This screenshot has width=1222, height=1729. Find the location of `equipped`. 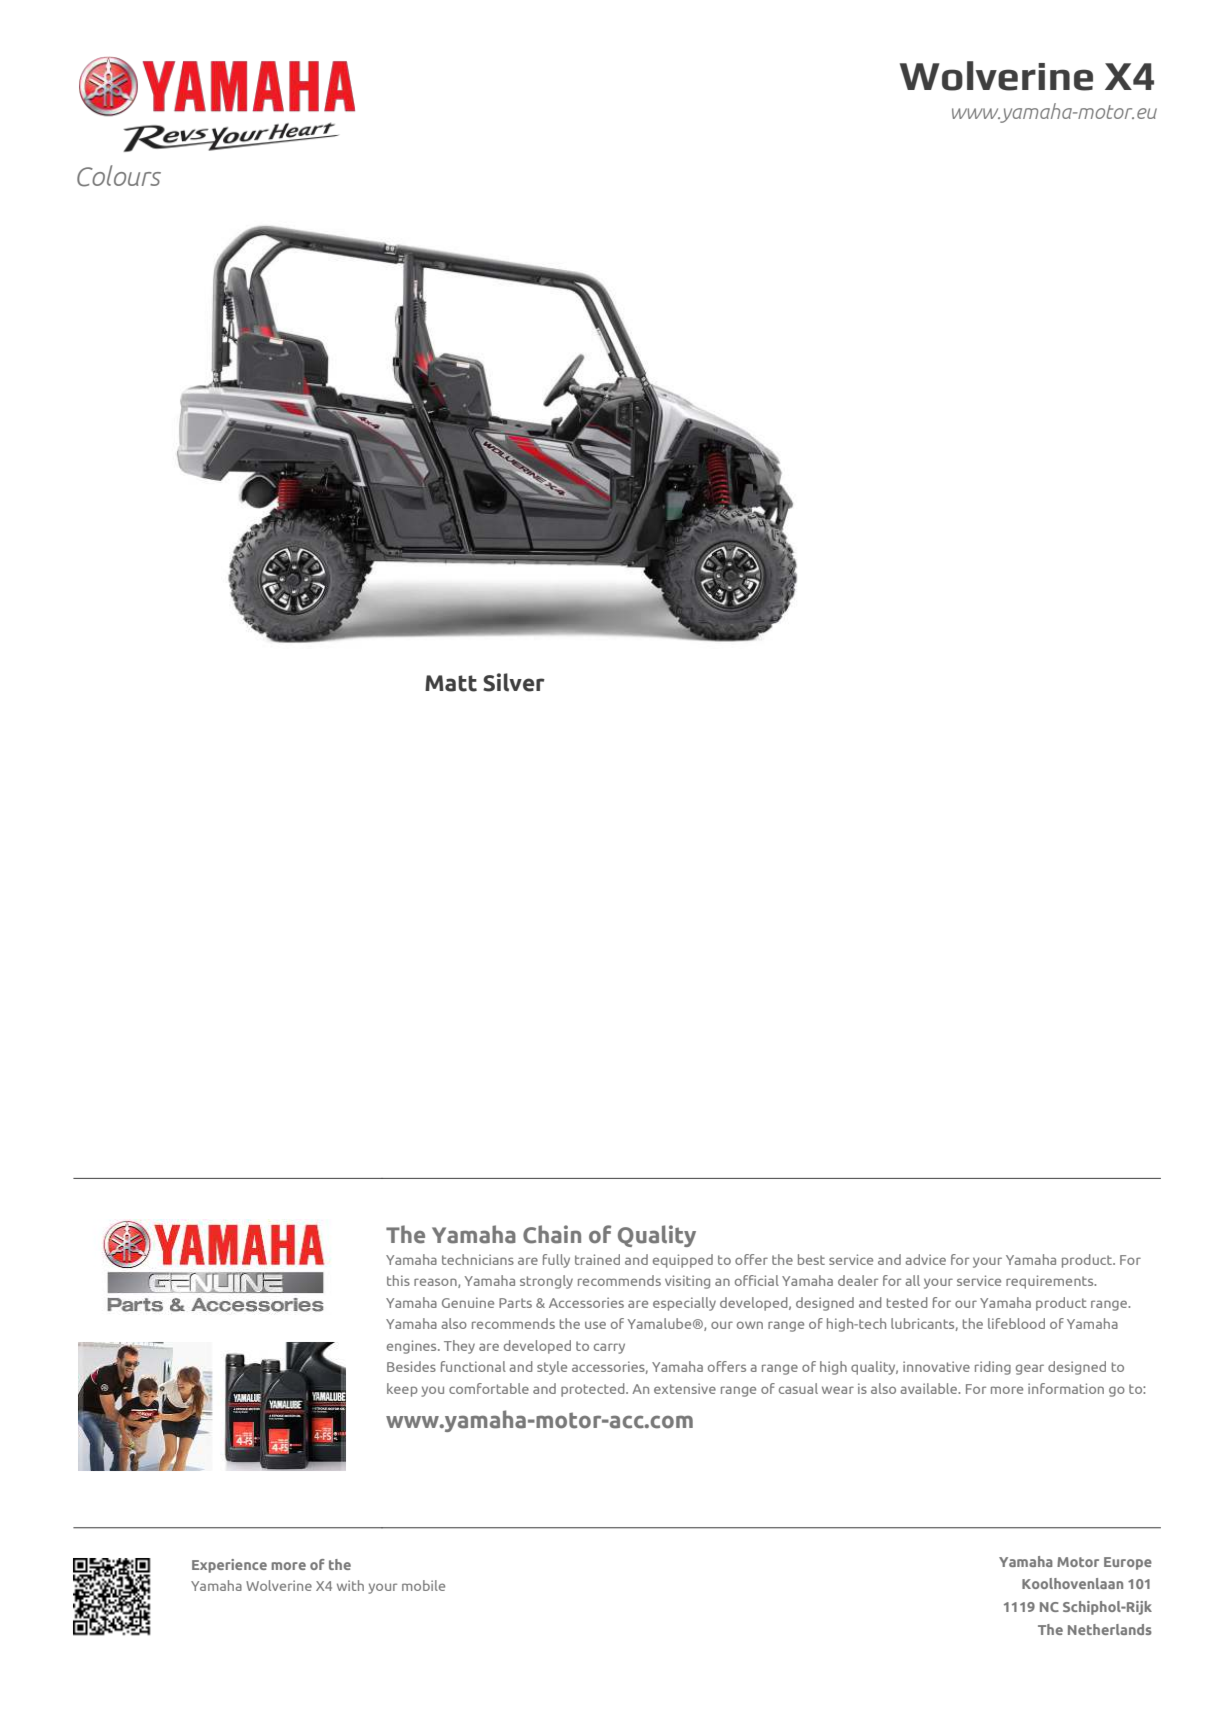

equipped is located at coordinates (683, 1261).
